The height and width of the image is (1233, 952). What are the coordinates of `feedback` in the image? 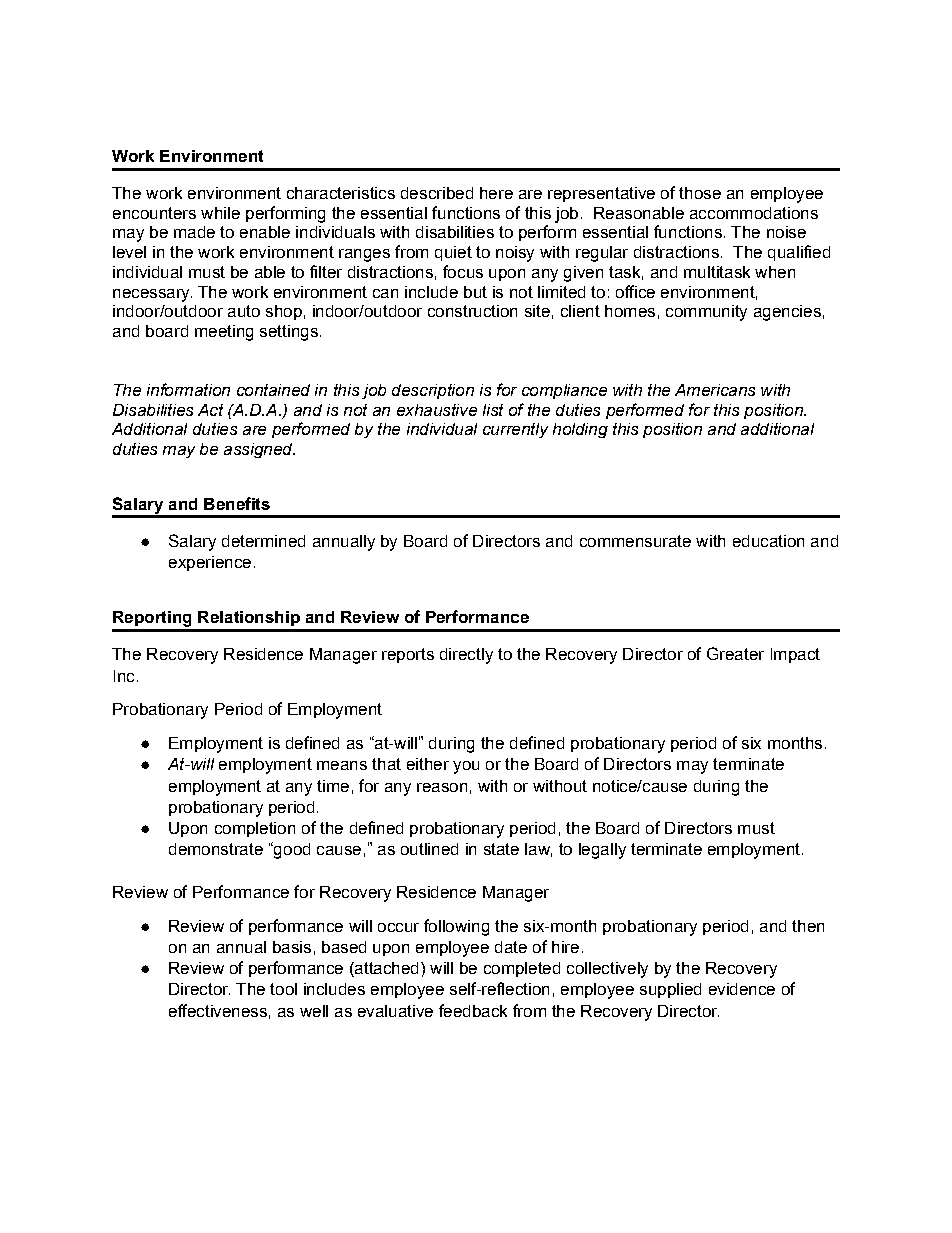 It's located at (473, 1010).
